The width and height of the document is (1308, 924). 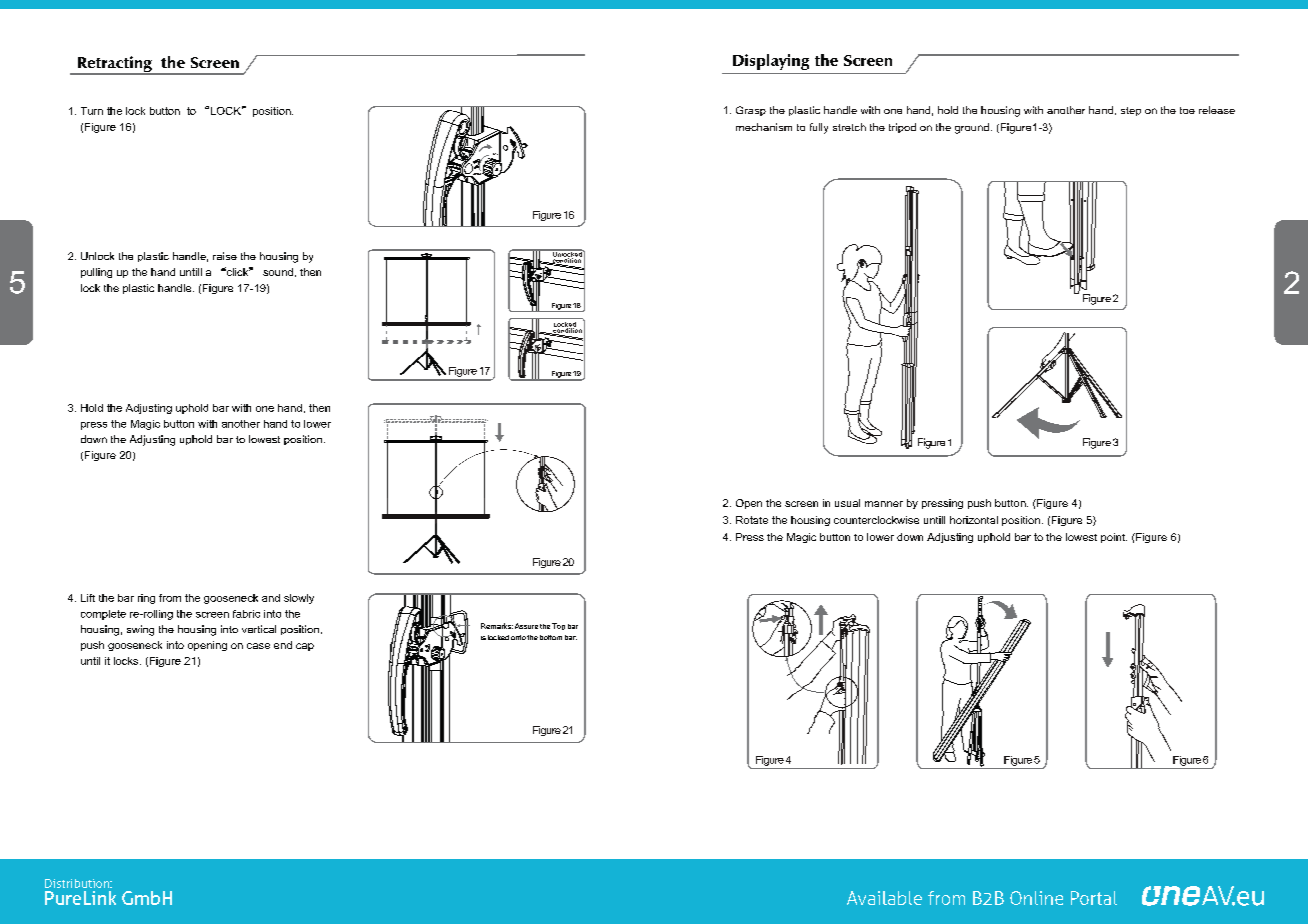 I want to click on Portal, so click(x=1094, y=898).
